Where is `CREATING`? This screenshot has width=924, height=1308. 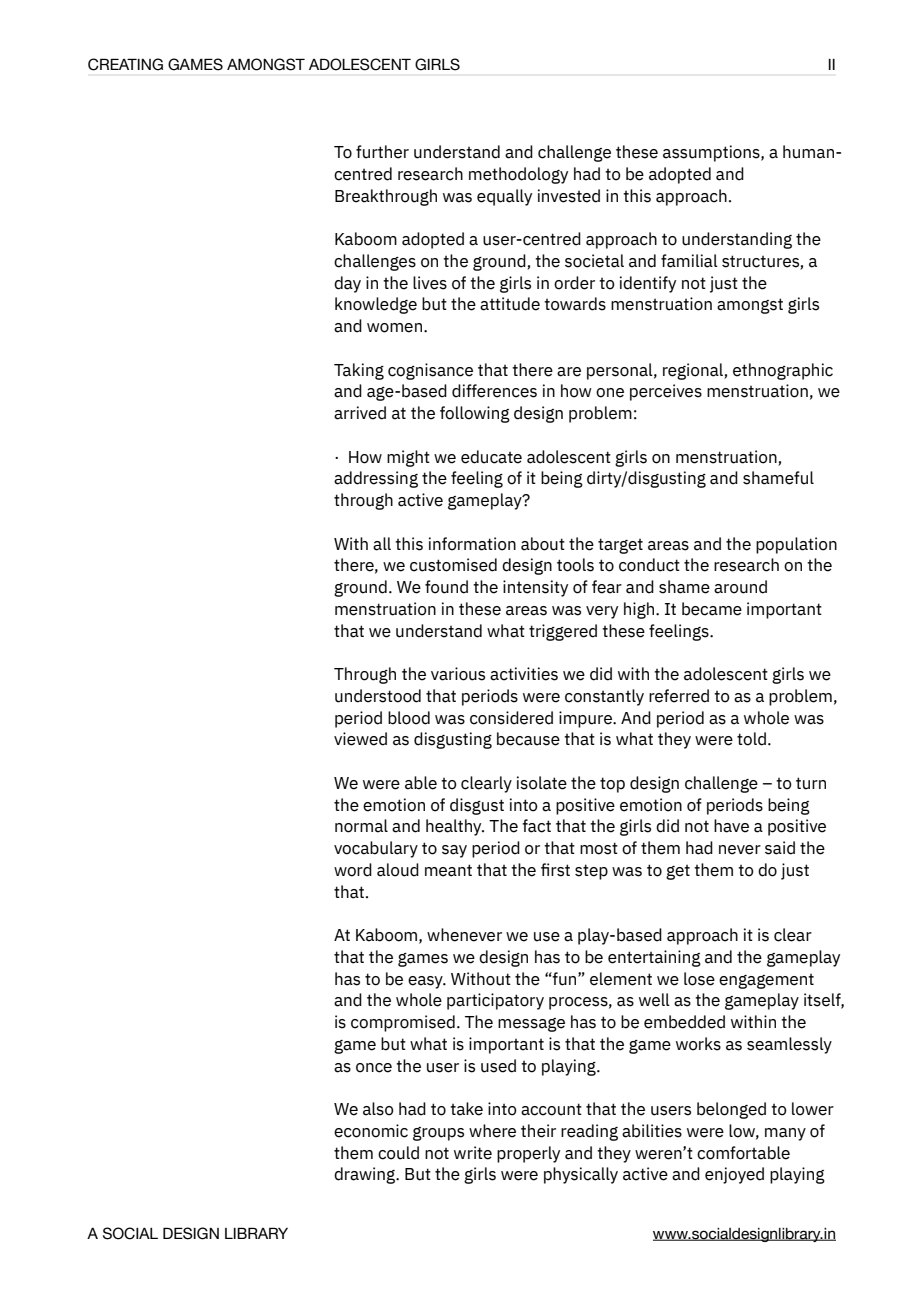
CREATING is located at coordinates (125, 64).
